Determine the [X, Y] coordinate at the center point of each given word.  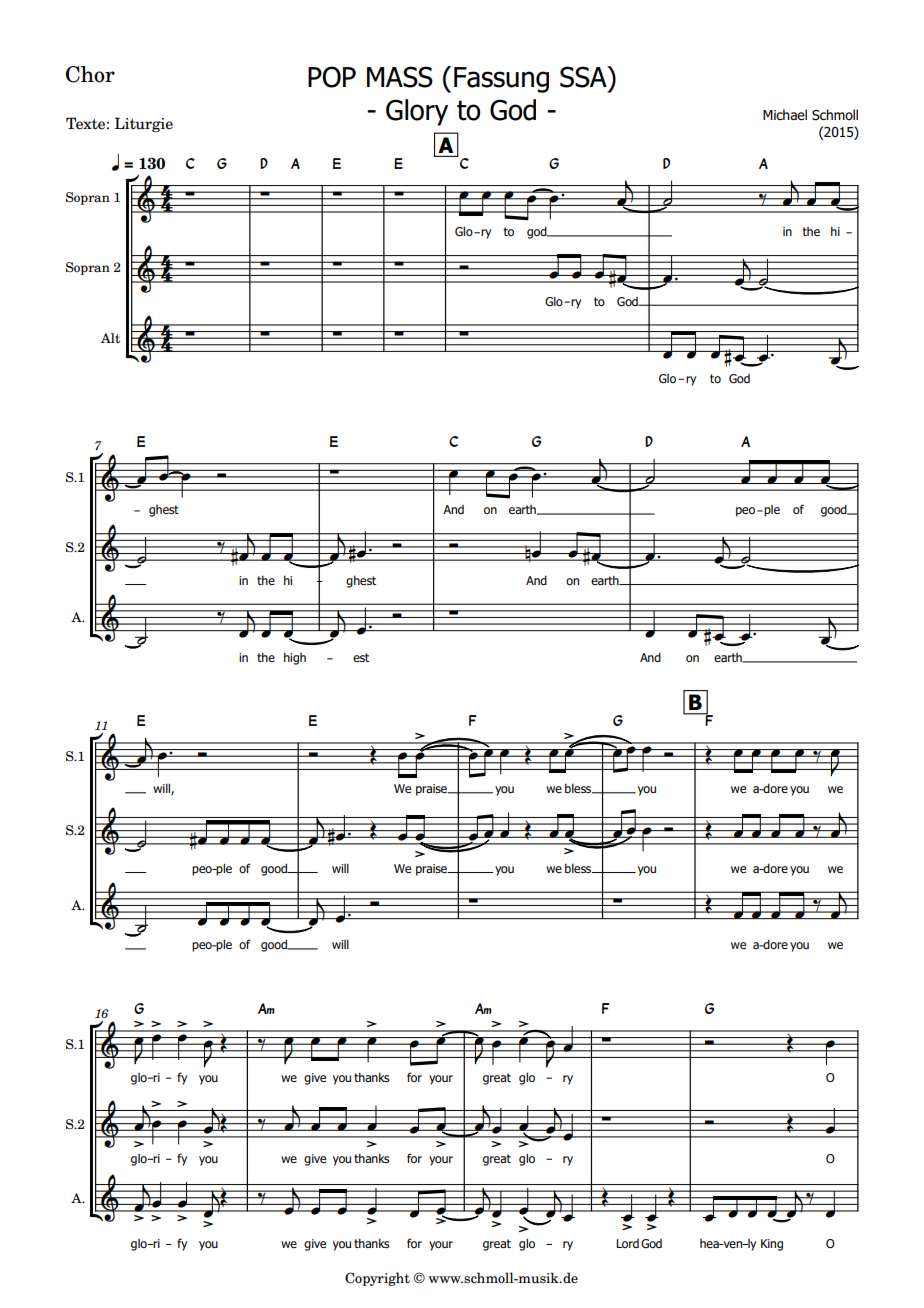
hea [710, 1243]
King [772, 1245]
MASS [400, 77]
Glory [417, 112]
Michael [785, 114]
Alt [110, 338]
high [295, 659]
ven [733, 1244]
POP [332, 77]
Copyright [377, 1279]
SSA [584, 77]
